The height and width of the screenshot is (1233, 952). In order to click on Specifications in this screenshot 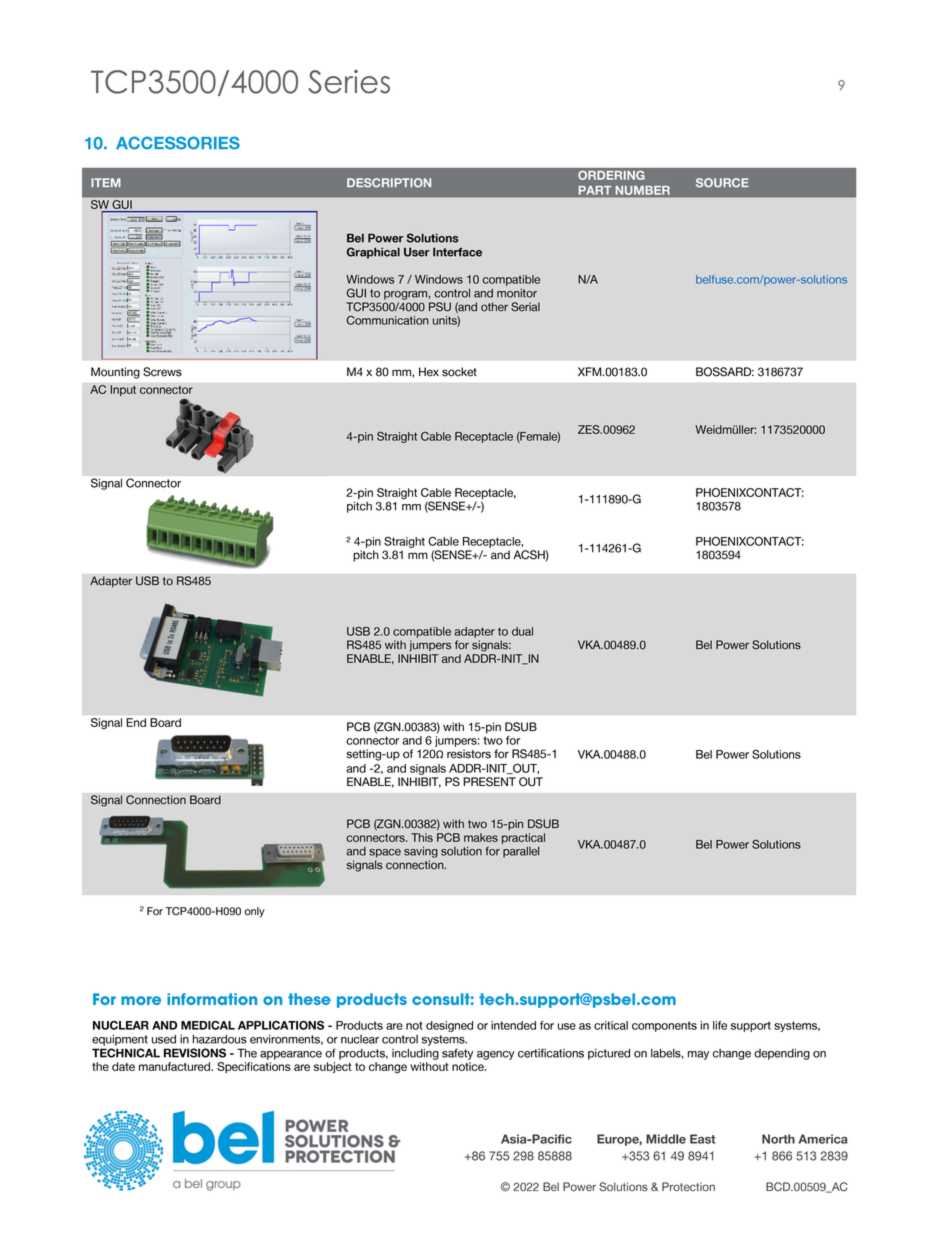, I will do `click(254, 1067)`.
